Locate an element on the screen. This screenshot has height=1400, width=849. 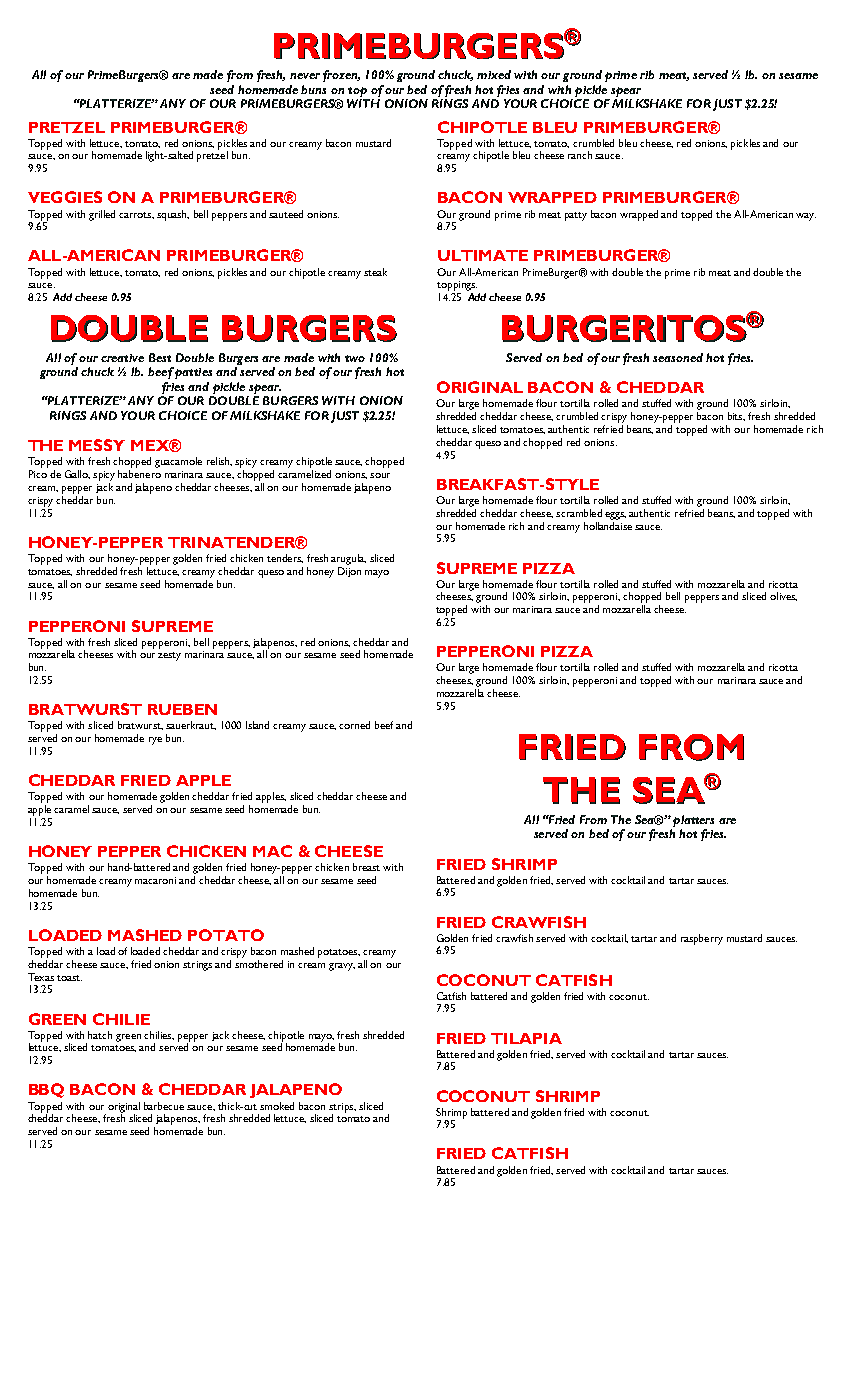
two is located at coordinates (355, 358).
